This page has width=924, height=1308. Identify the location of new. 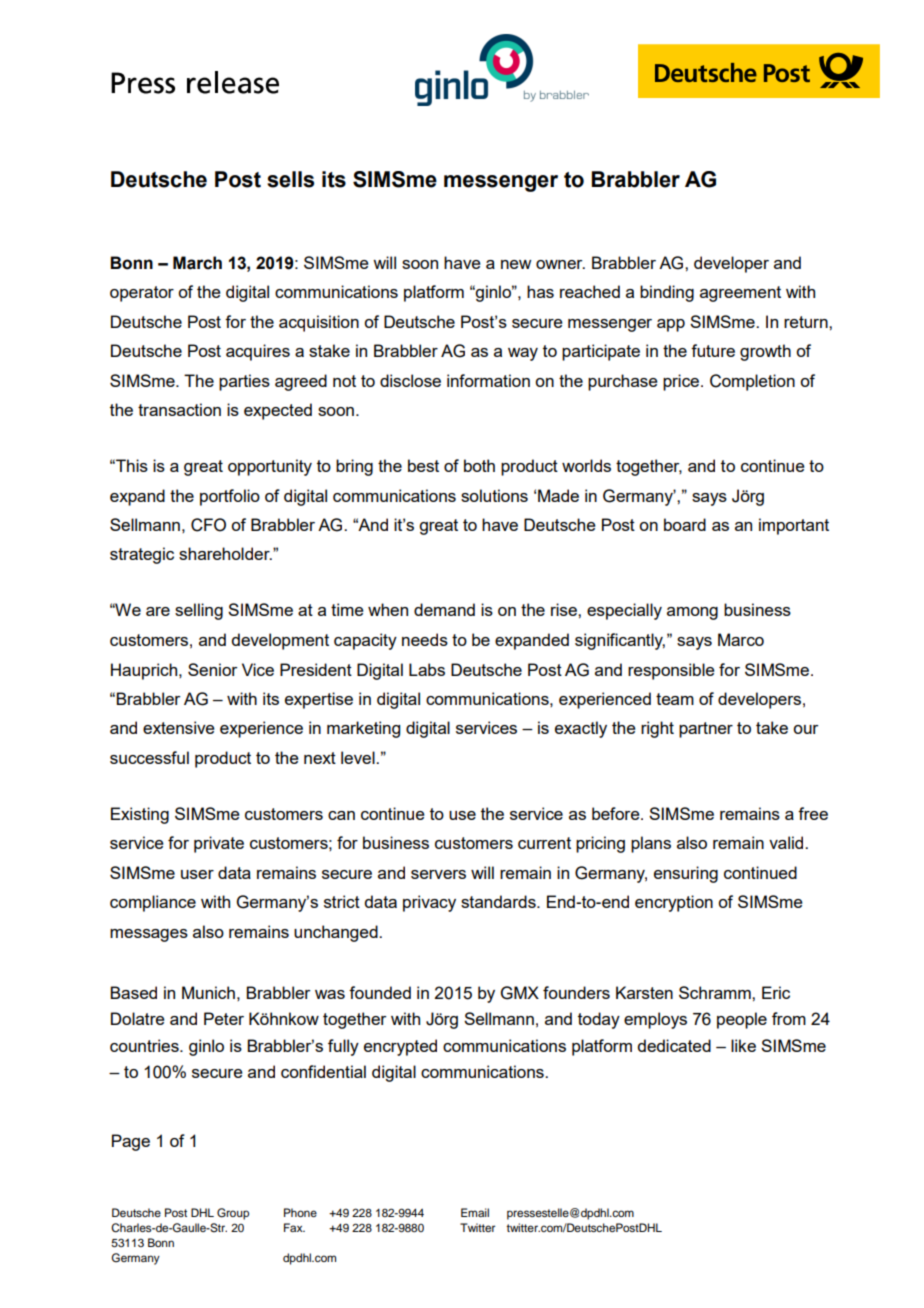
(516, 264).
